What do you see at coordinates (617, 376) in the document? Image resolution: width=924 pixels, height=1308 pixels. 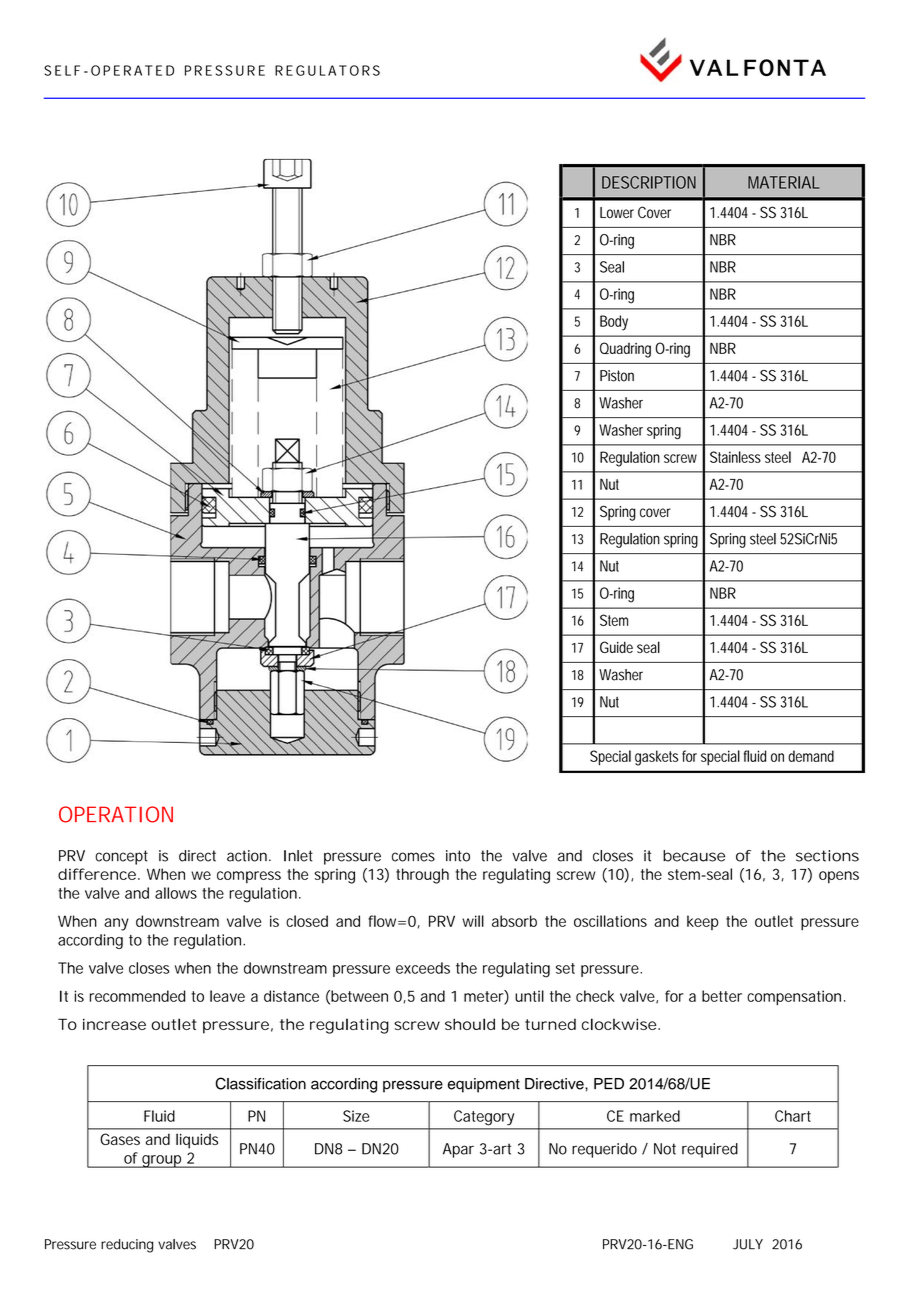 I see `Piston` at bounding box center [617, 376].
